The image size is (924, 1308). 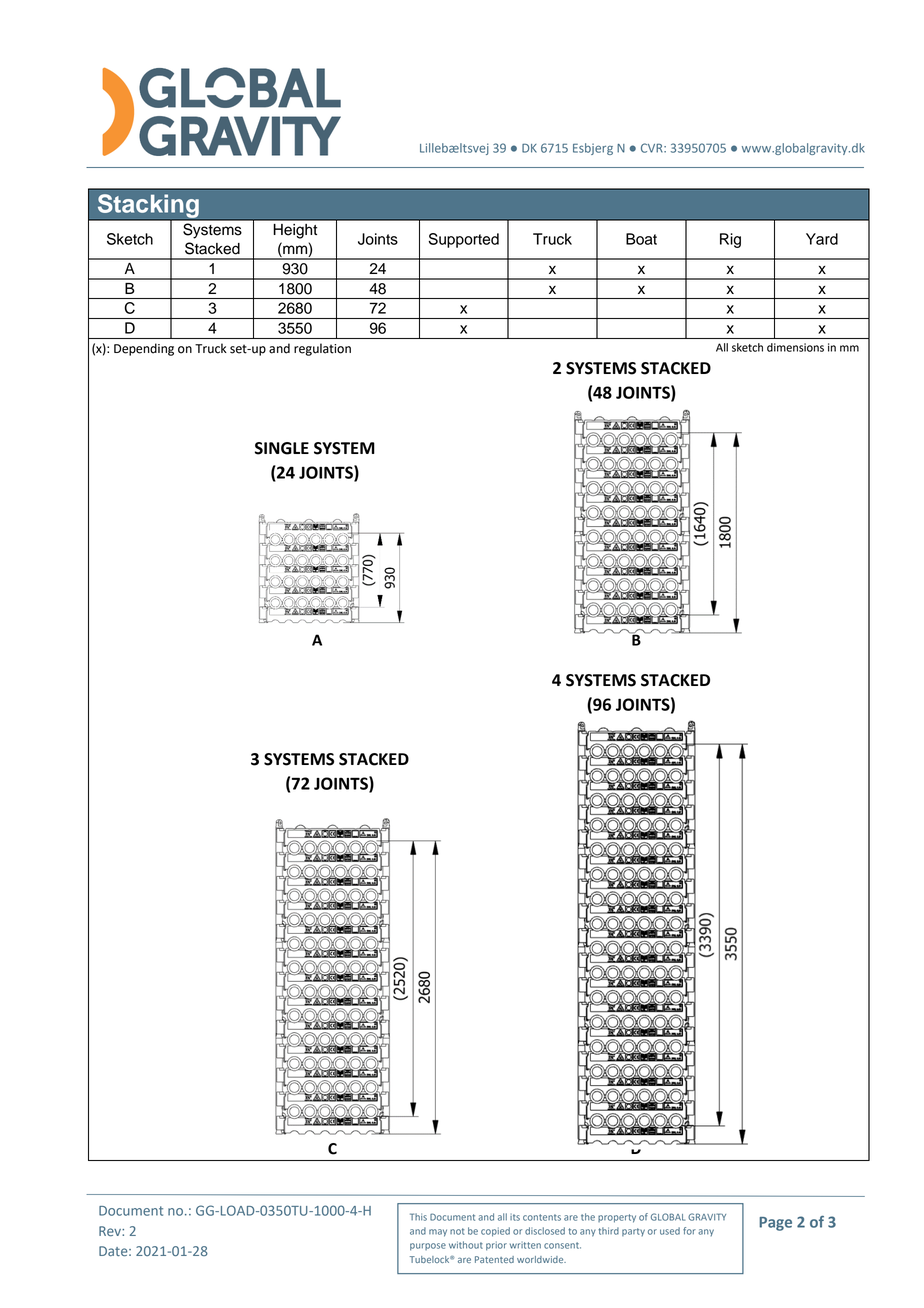 What do you see at coordinates (670, 1231) in the image?
I see `used` at bounding box center [670, 1231].
